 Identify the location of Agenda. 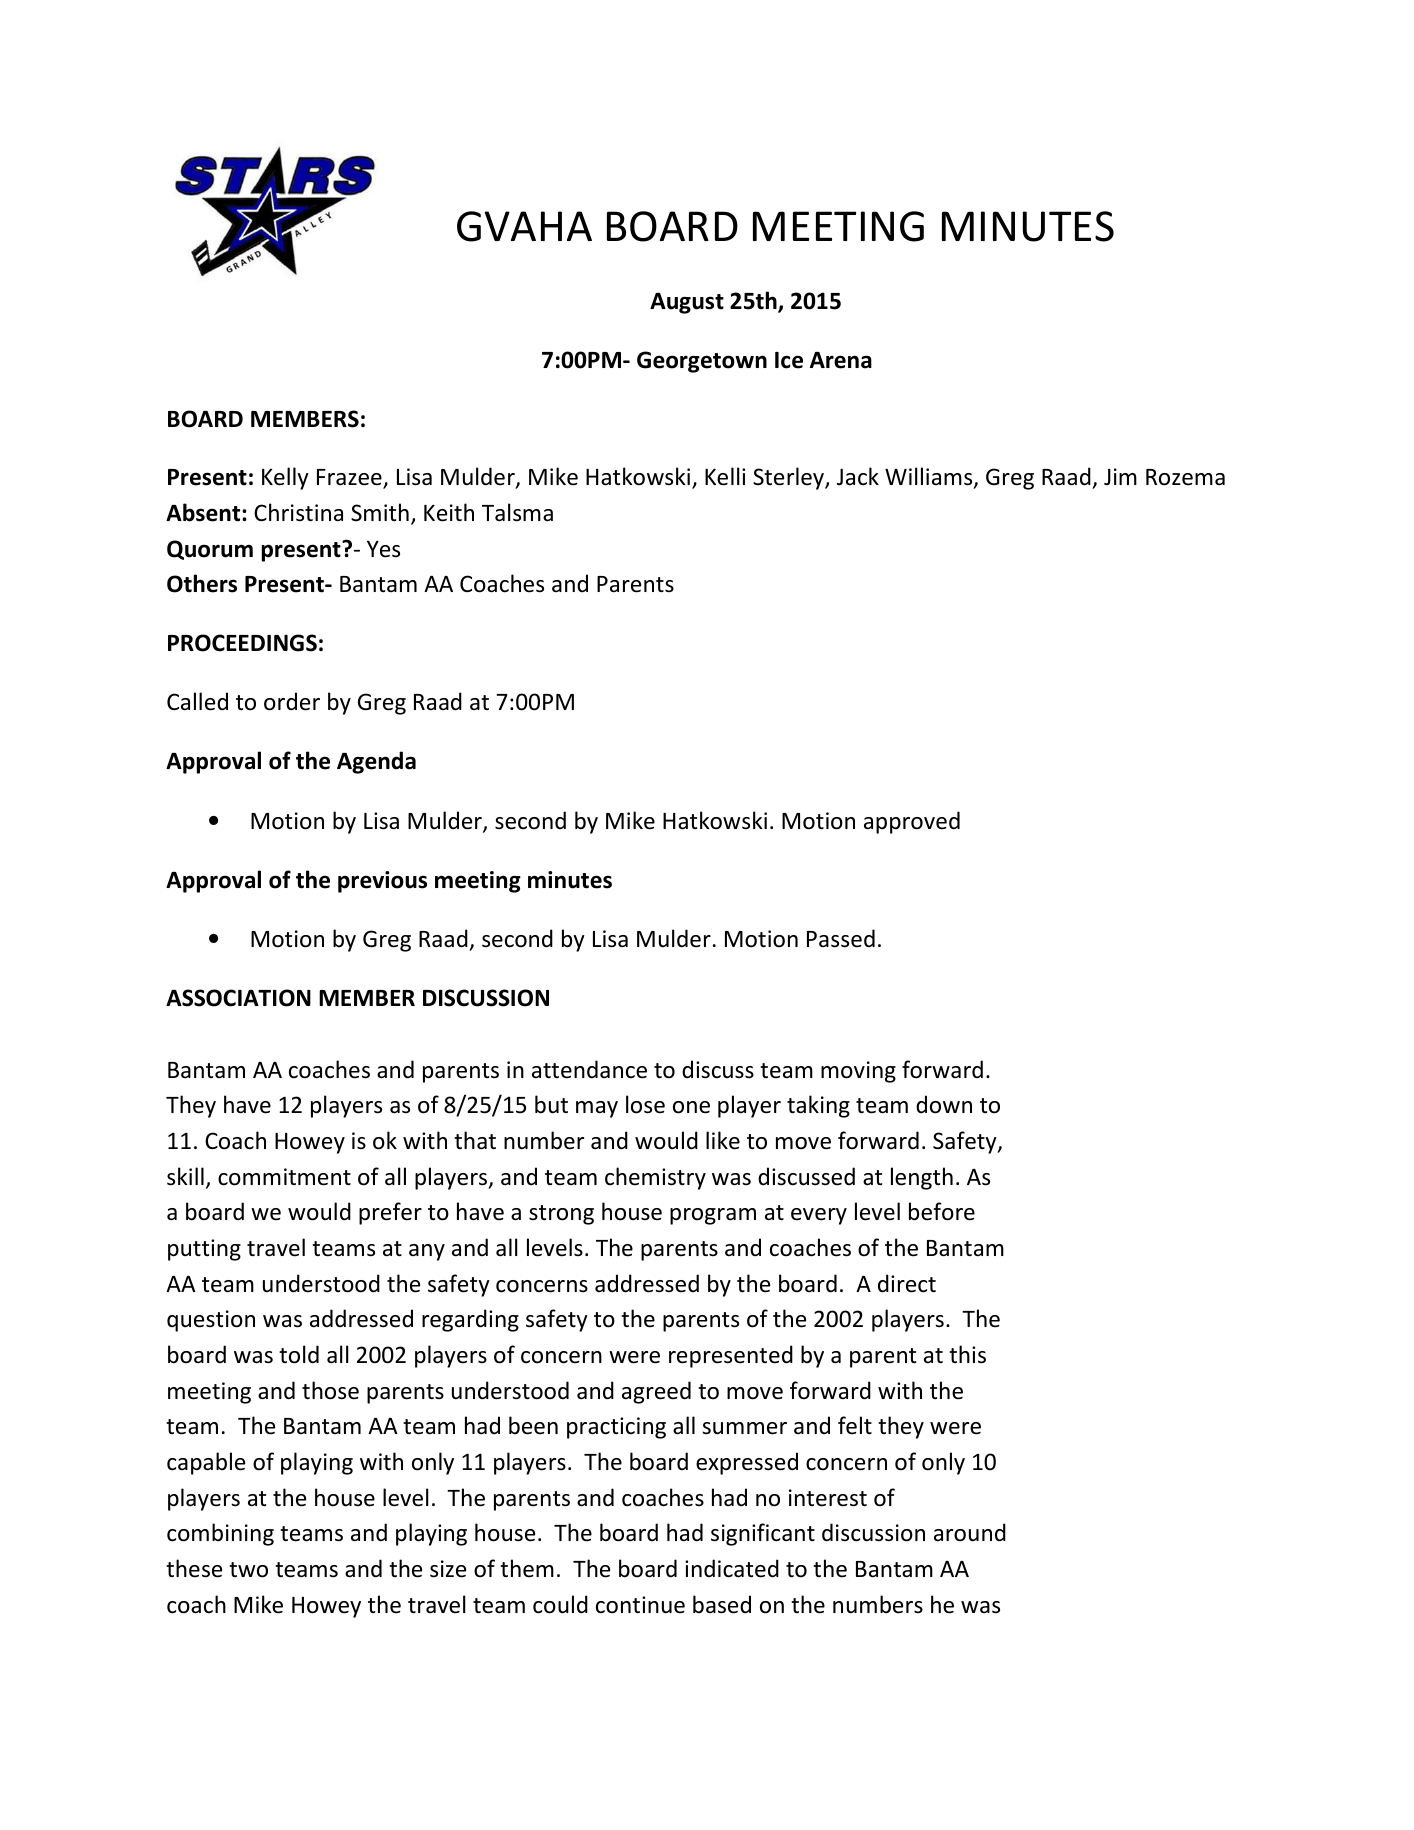
(376, 762).
